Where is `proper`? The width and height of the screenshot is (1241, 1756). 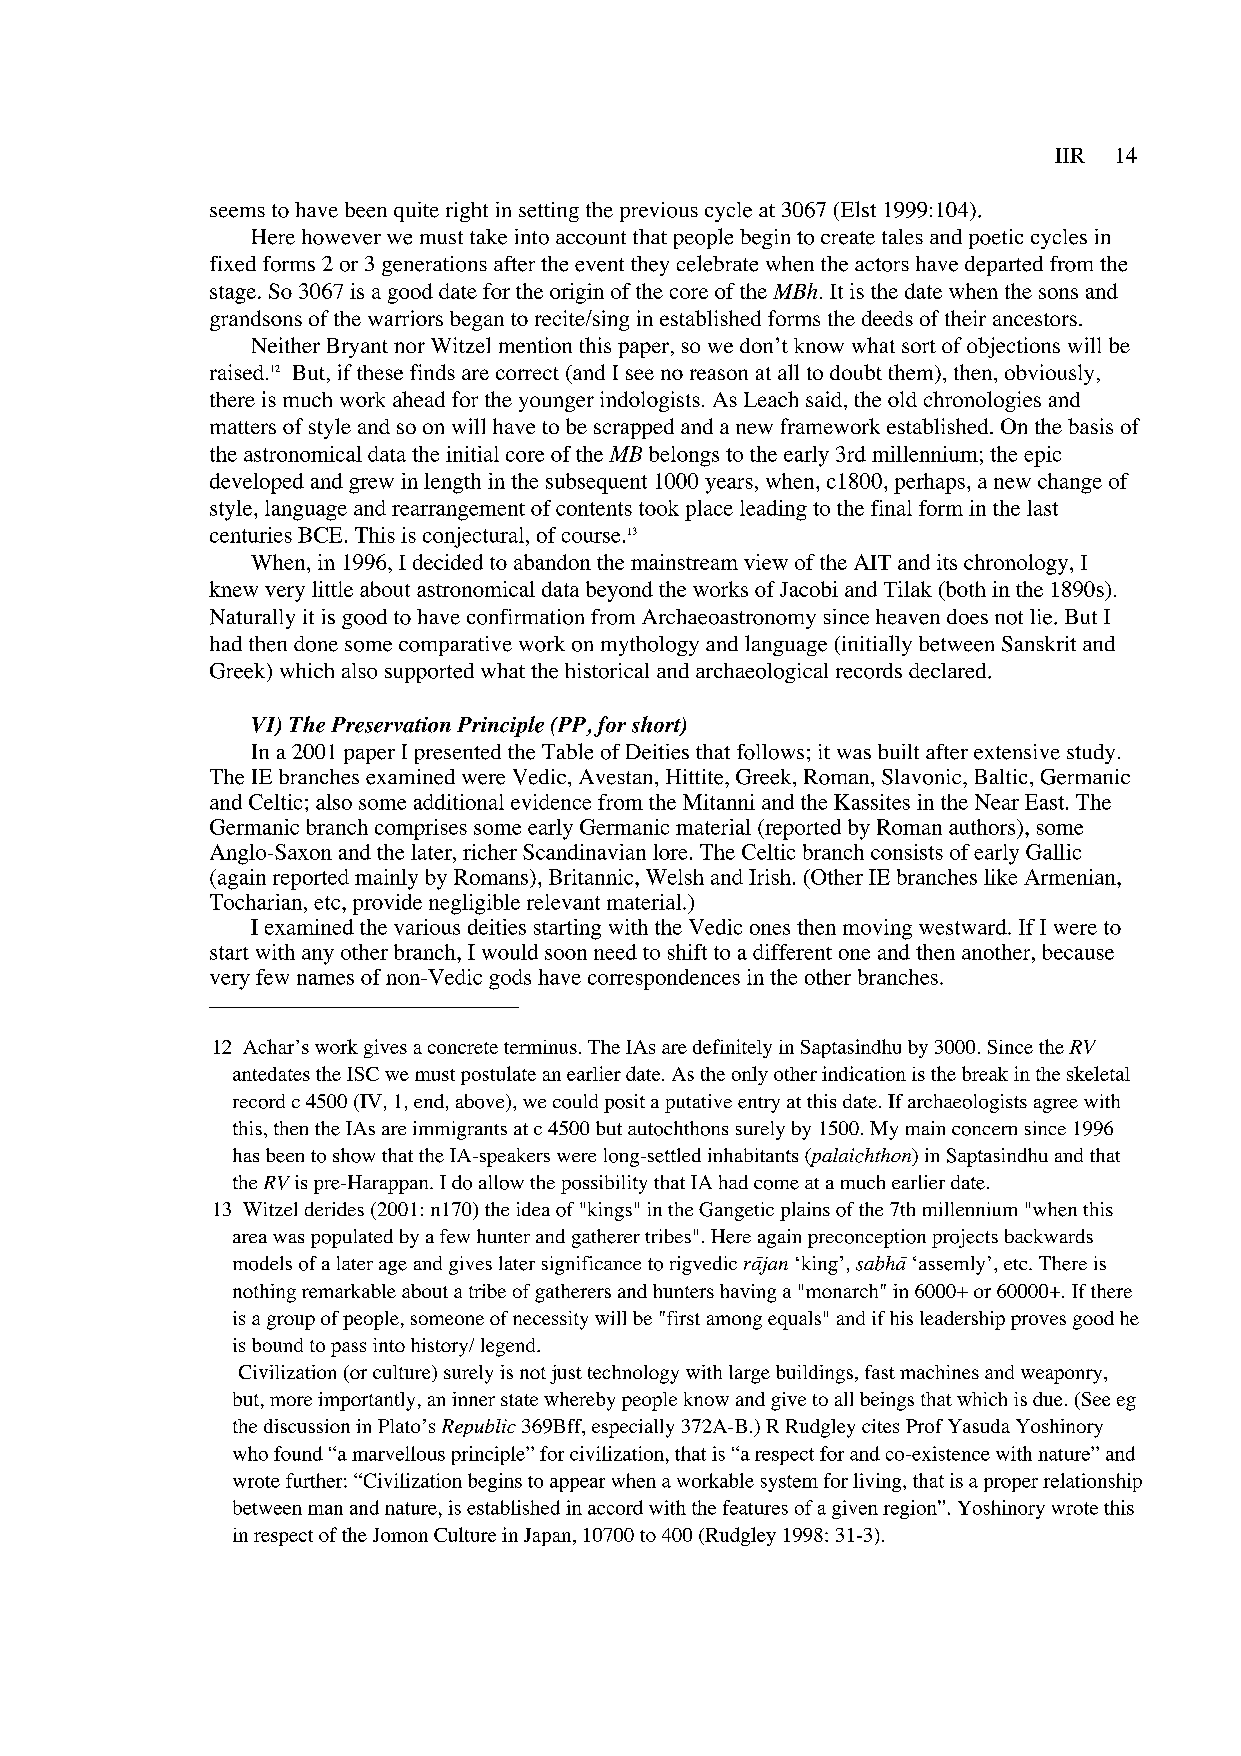 proper is located at coordinates (1011, 1485).
